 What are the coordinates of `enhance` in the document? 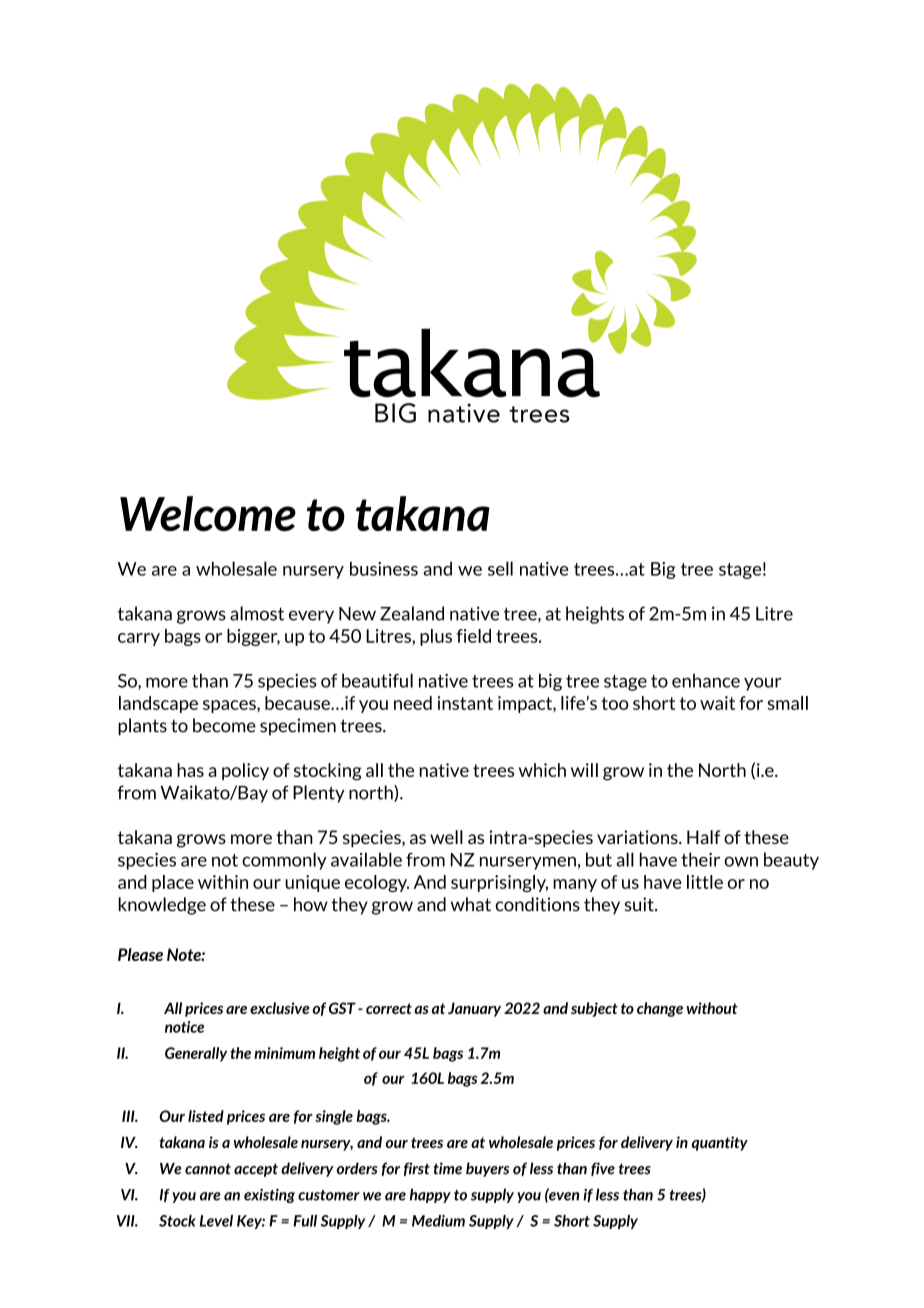 It's located at (706, 680).
